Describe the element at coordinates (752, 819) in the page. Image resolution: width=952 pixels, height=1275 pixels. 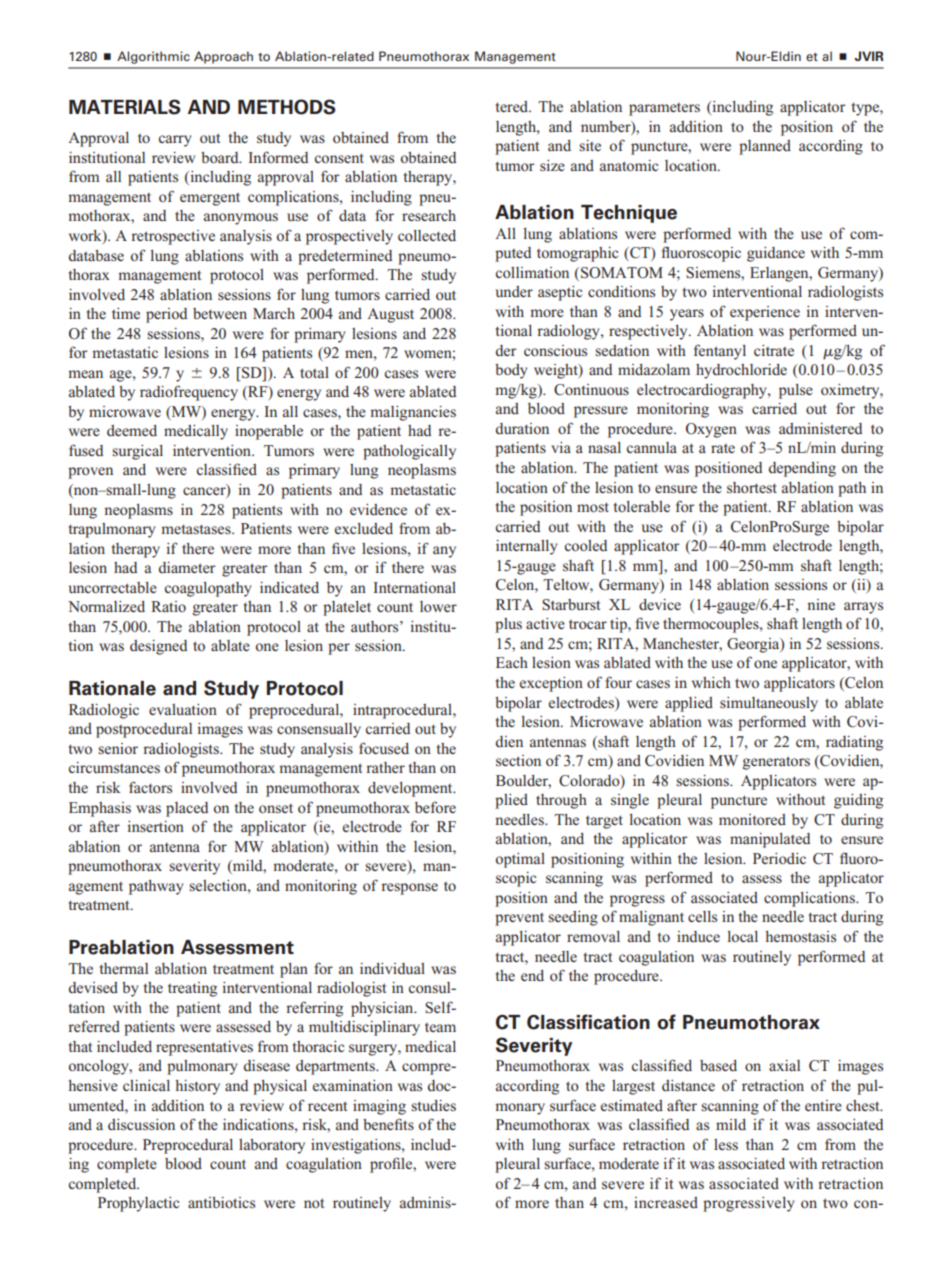
I see `monitored` at that location.
